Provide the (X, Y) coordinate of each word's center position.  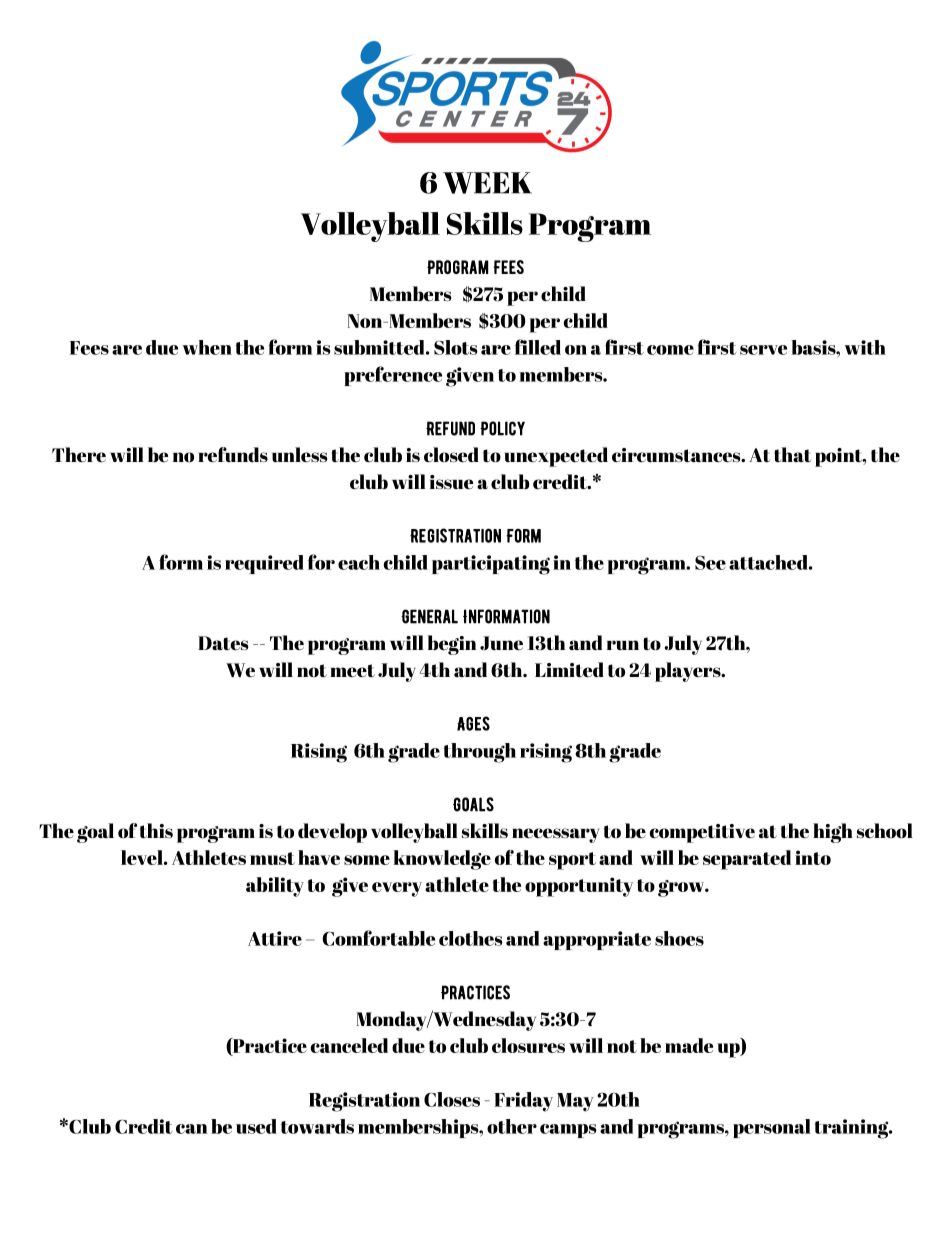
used (256, 1126)
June (501, 643)
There (79, 454)
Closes (452, 1099)
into (813, 857)
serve (763, 350)
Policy (502, 428)
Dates (223, 643)
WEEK (487, 183)
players (689, 672)
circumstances (677, 455)
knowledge (442, 860)
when (207, 347)
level (143, 857)
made (689, 1045)
